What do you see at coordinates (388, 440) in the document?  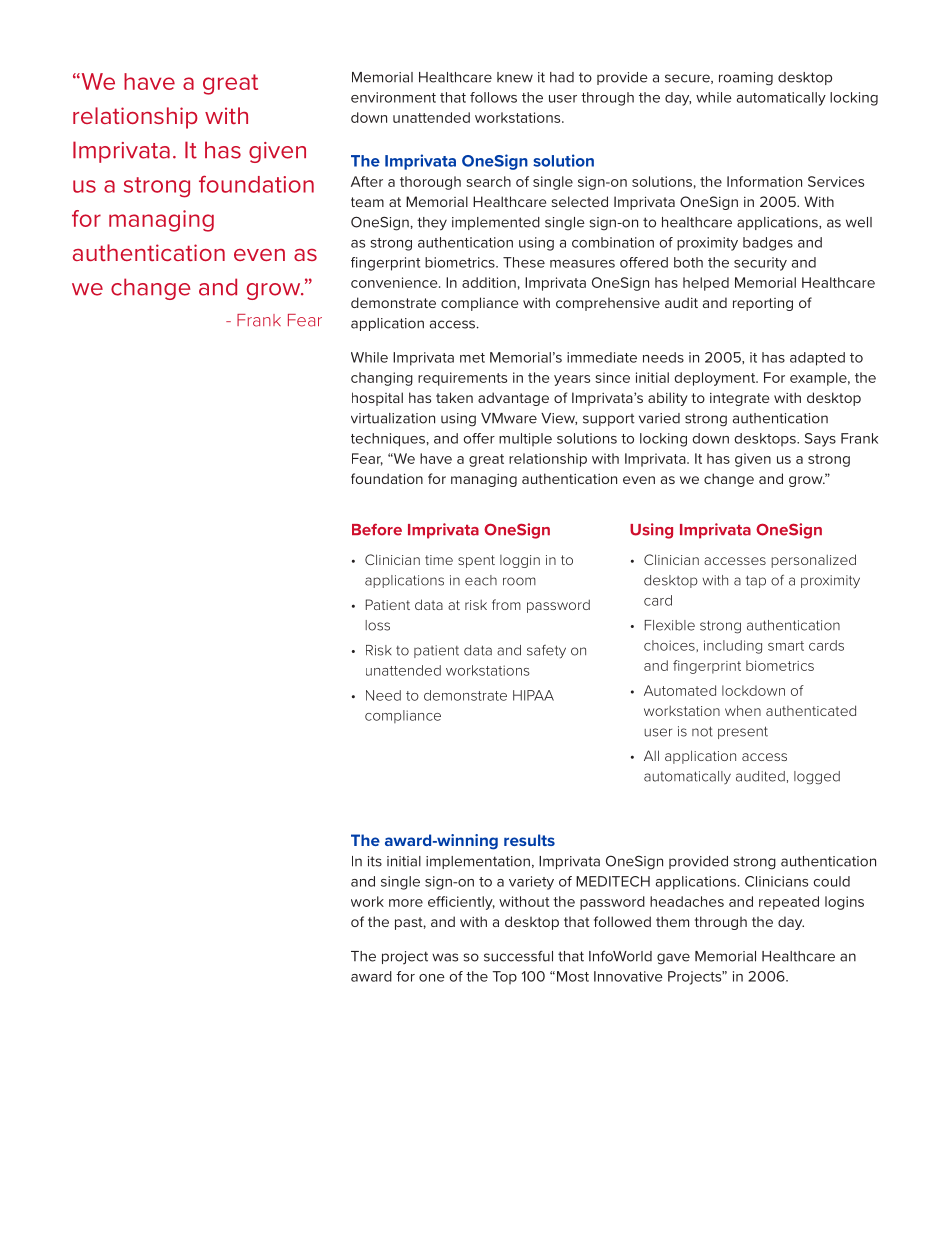 I see `techniques` at bounding box center [388, 440].
